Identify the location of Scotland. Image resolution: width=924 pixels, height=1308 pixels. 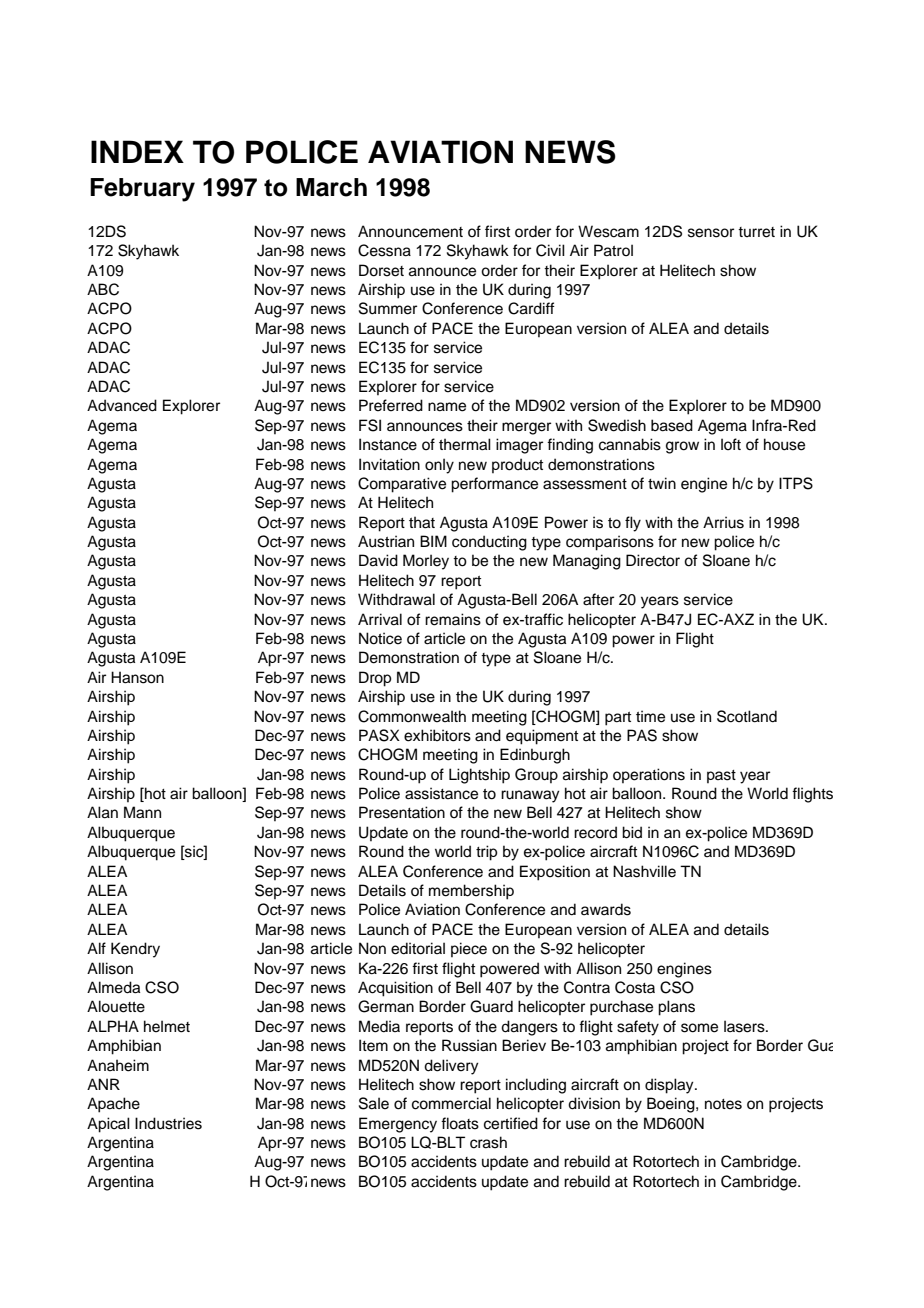
(747, 716).
